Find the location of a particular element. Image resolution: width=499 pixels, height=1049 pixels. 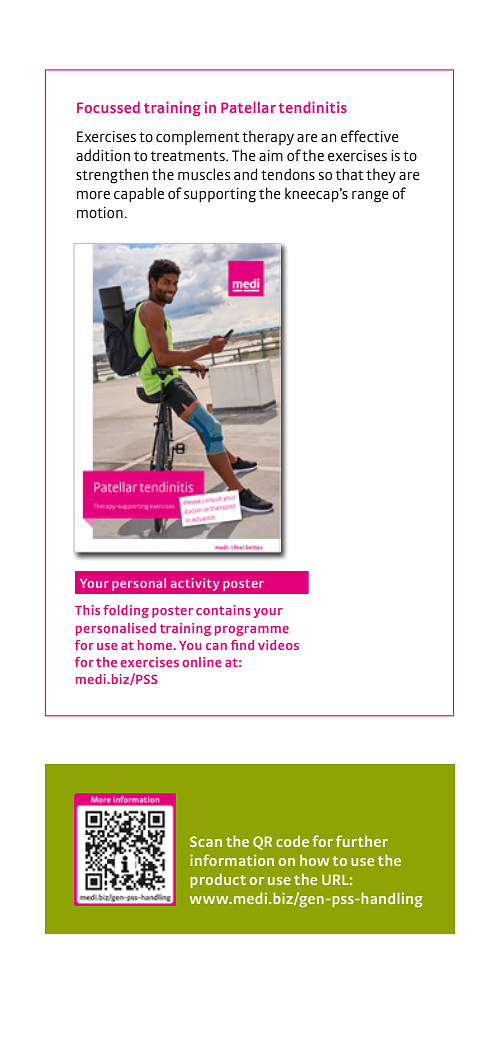

Patellar is located at coordinates (248, 107).
